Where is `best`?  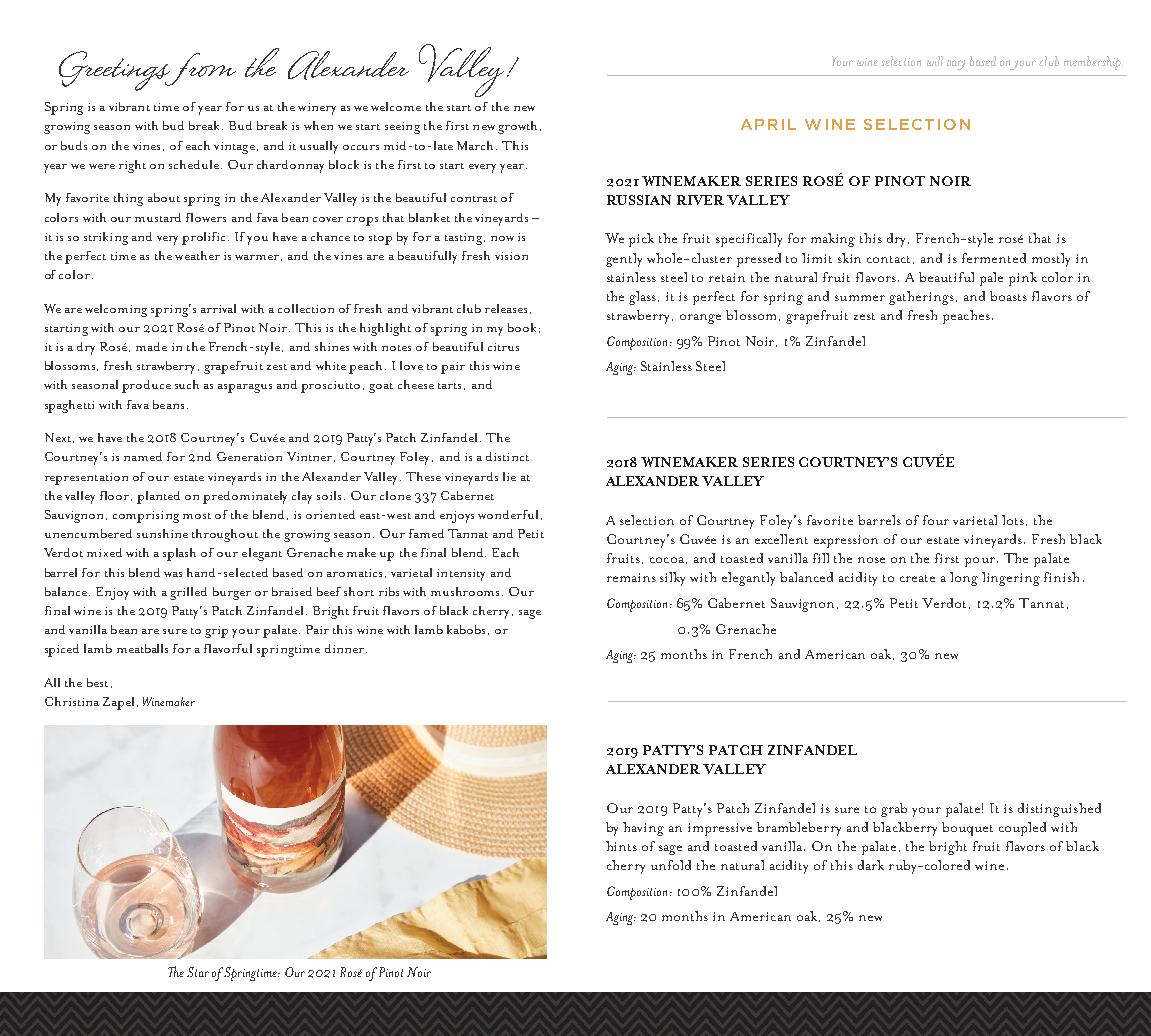
best is located at coordinates (97, 682).
